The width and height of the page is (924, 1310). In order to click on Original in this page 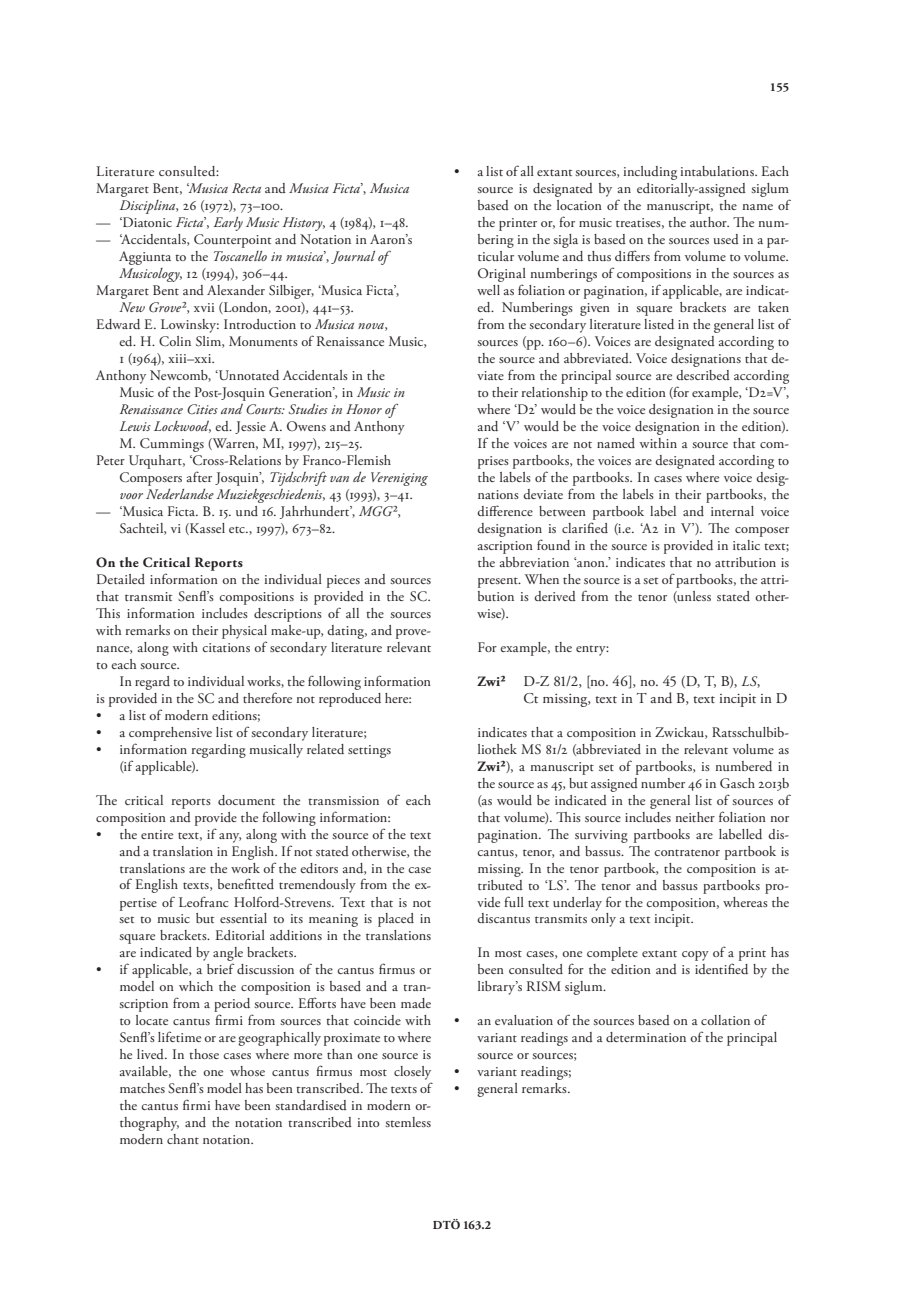, I will do `click(502, 275)`.
